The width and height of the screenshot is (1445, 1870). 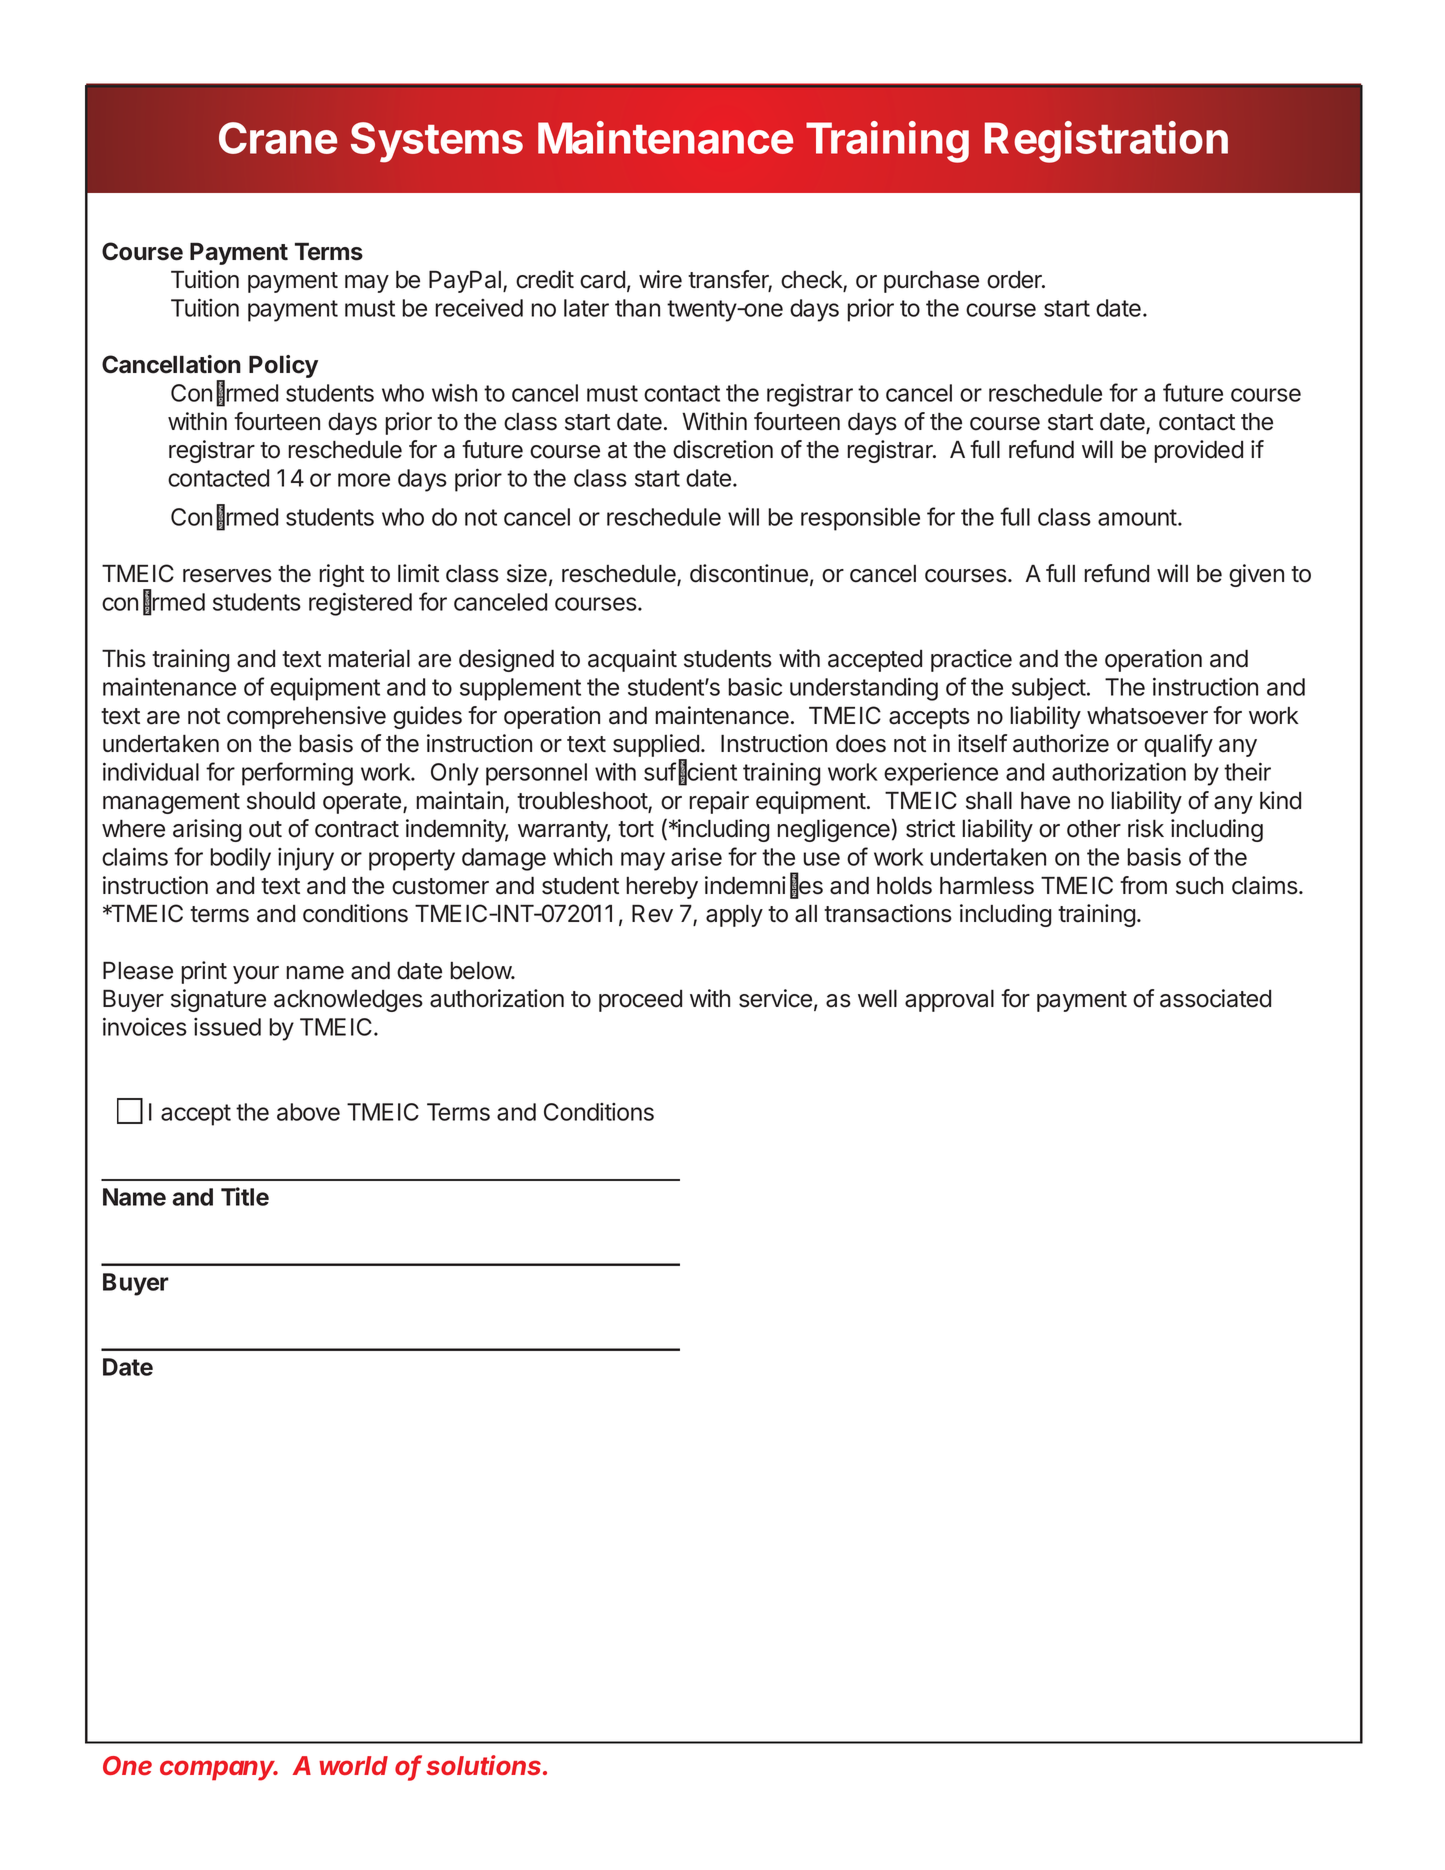 I want to click on wire, so click(x=660, y=279).
